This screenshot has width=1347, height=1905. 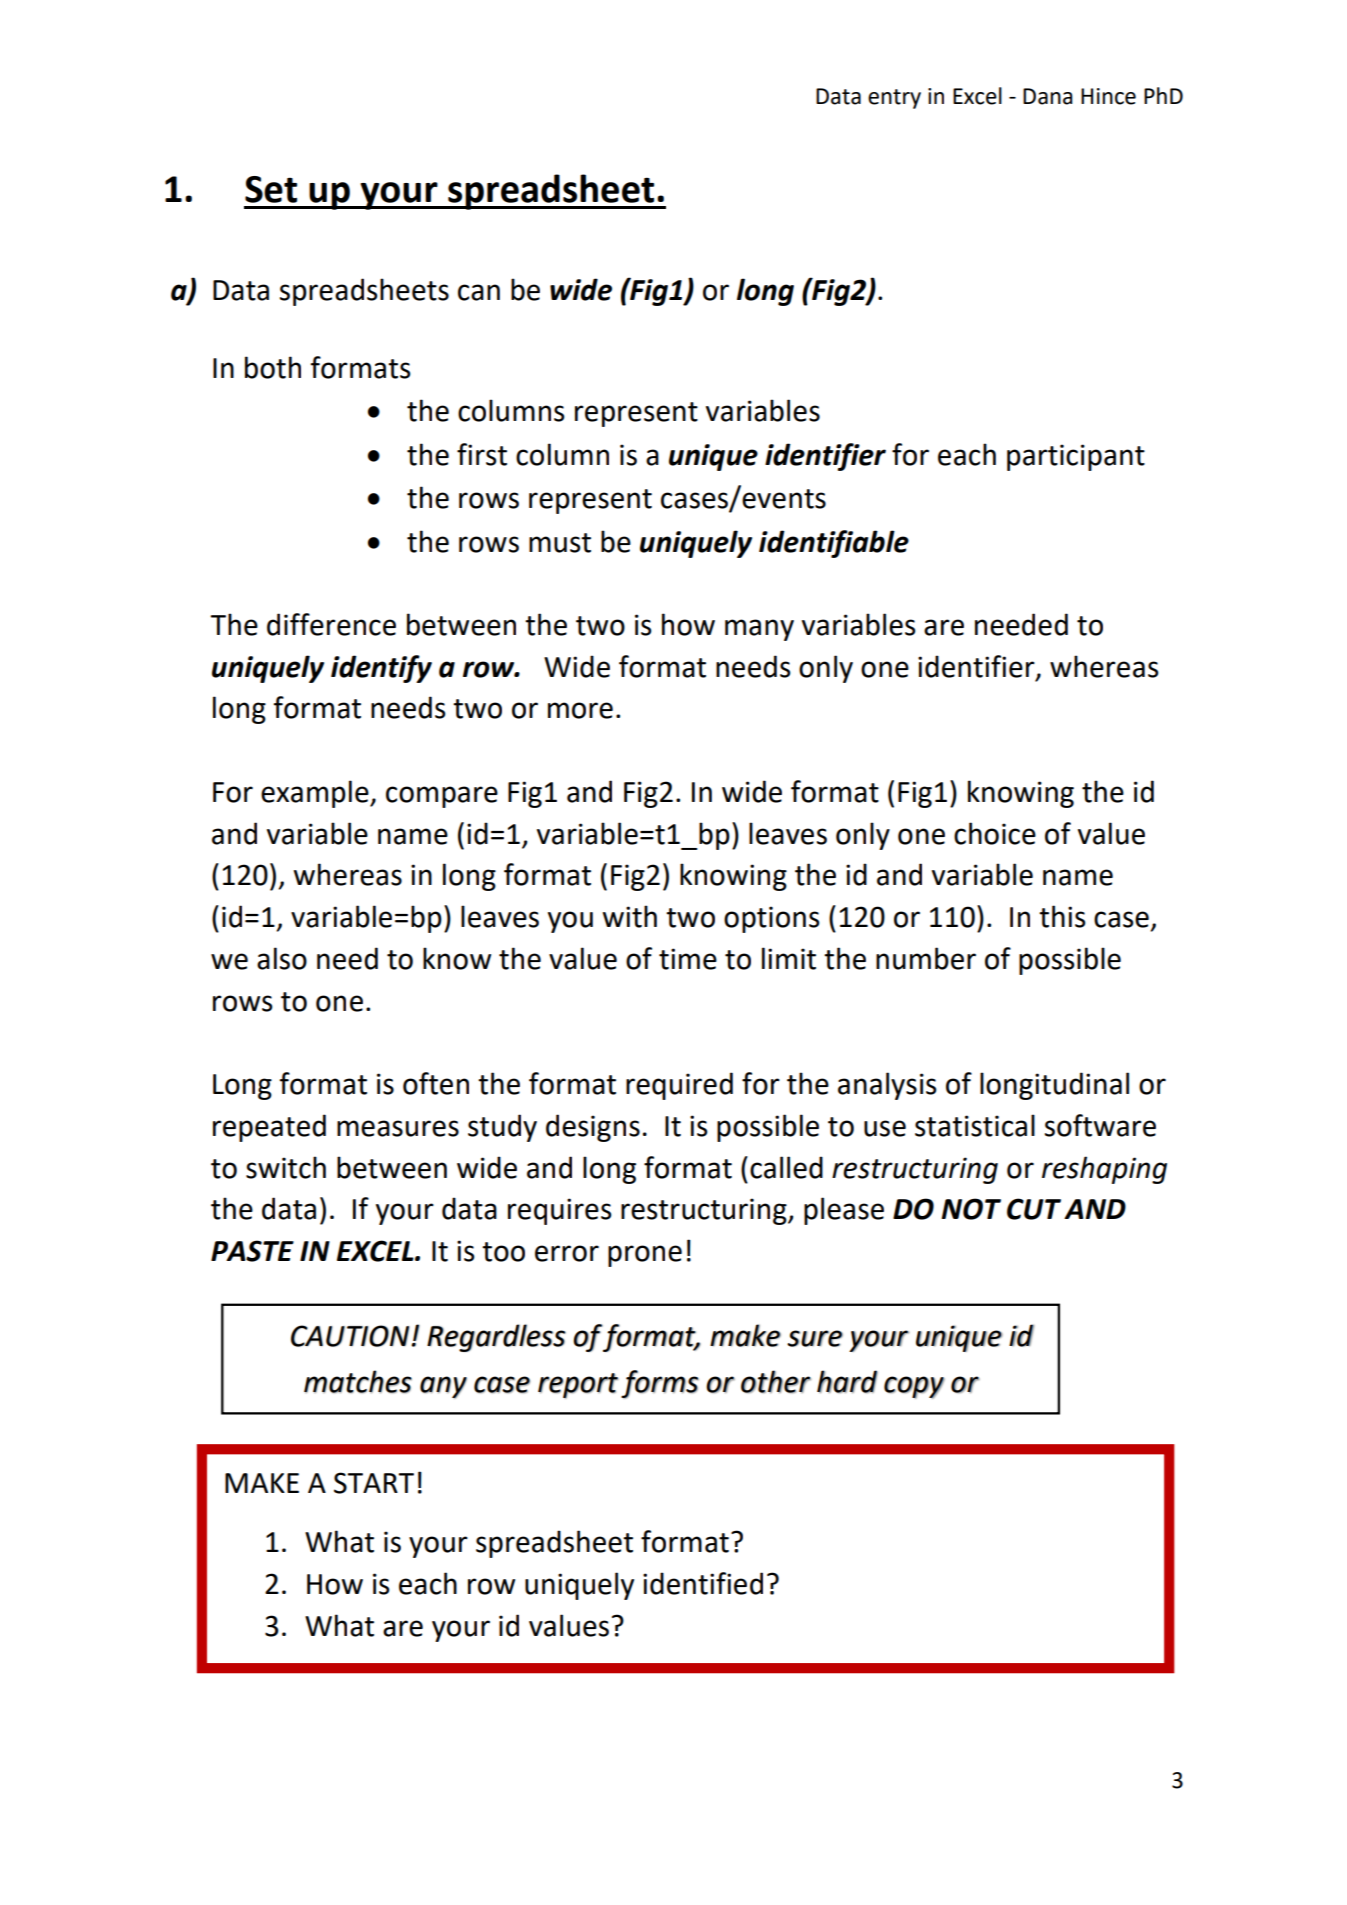 What do you see at coordinates (374, 1483) in the screenshot?
I see `START` at bounding box center [374, 1483].
